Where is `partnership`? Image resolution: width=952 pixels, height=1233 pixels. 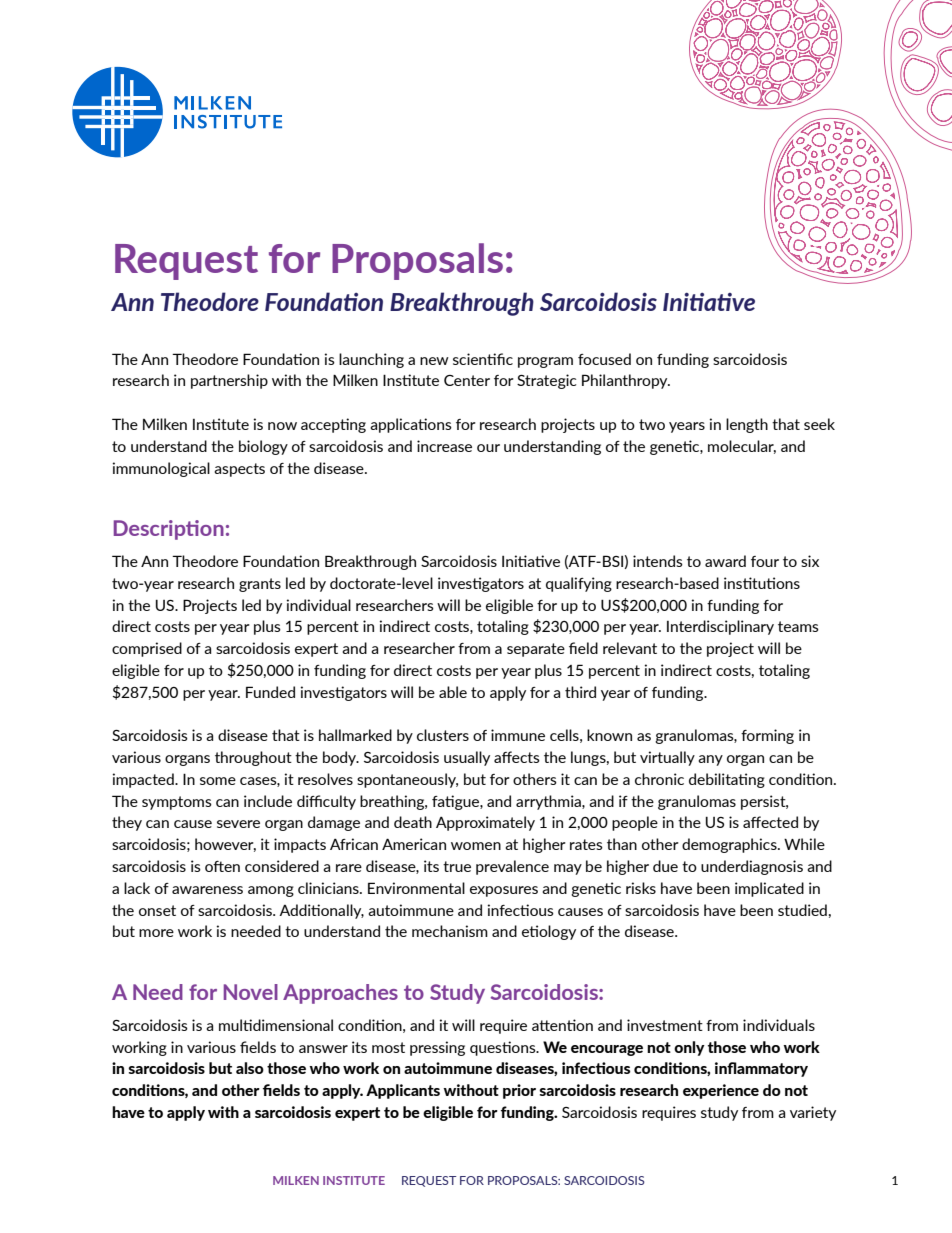 partnership is located at coordinates (229, 381).
